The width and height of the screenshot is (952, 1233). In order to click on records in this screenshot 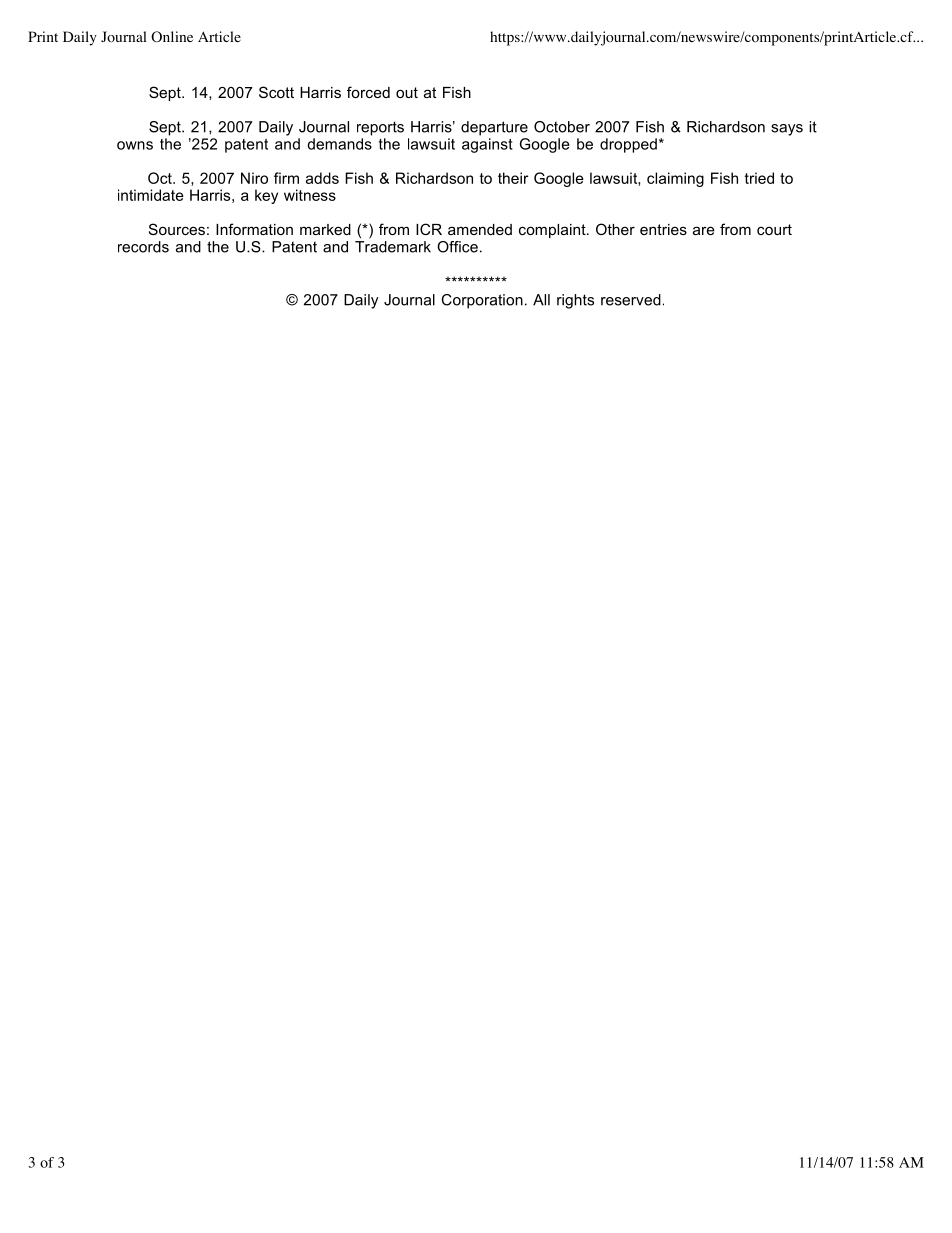, I will do `click(143, 247)`.
